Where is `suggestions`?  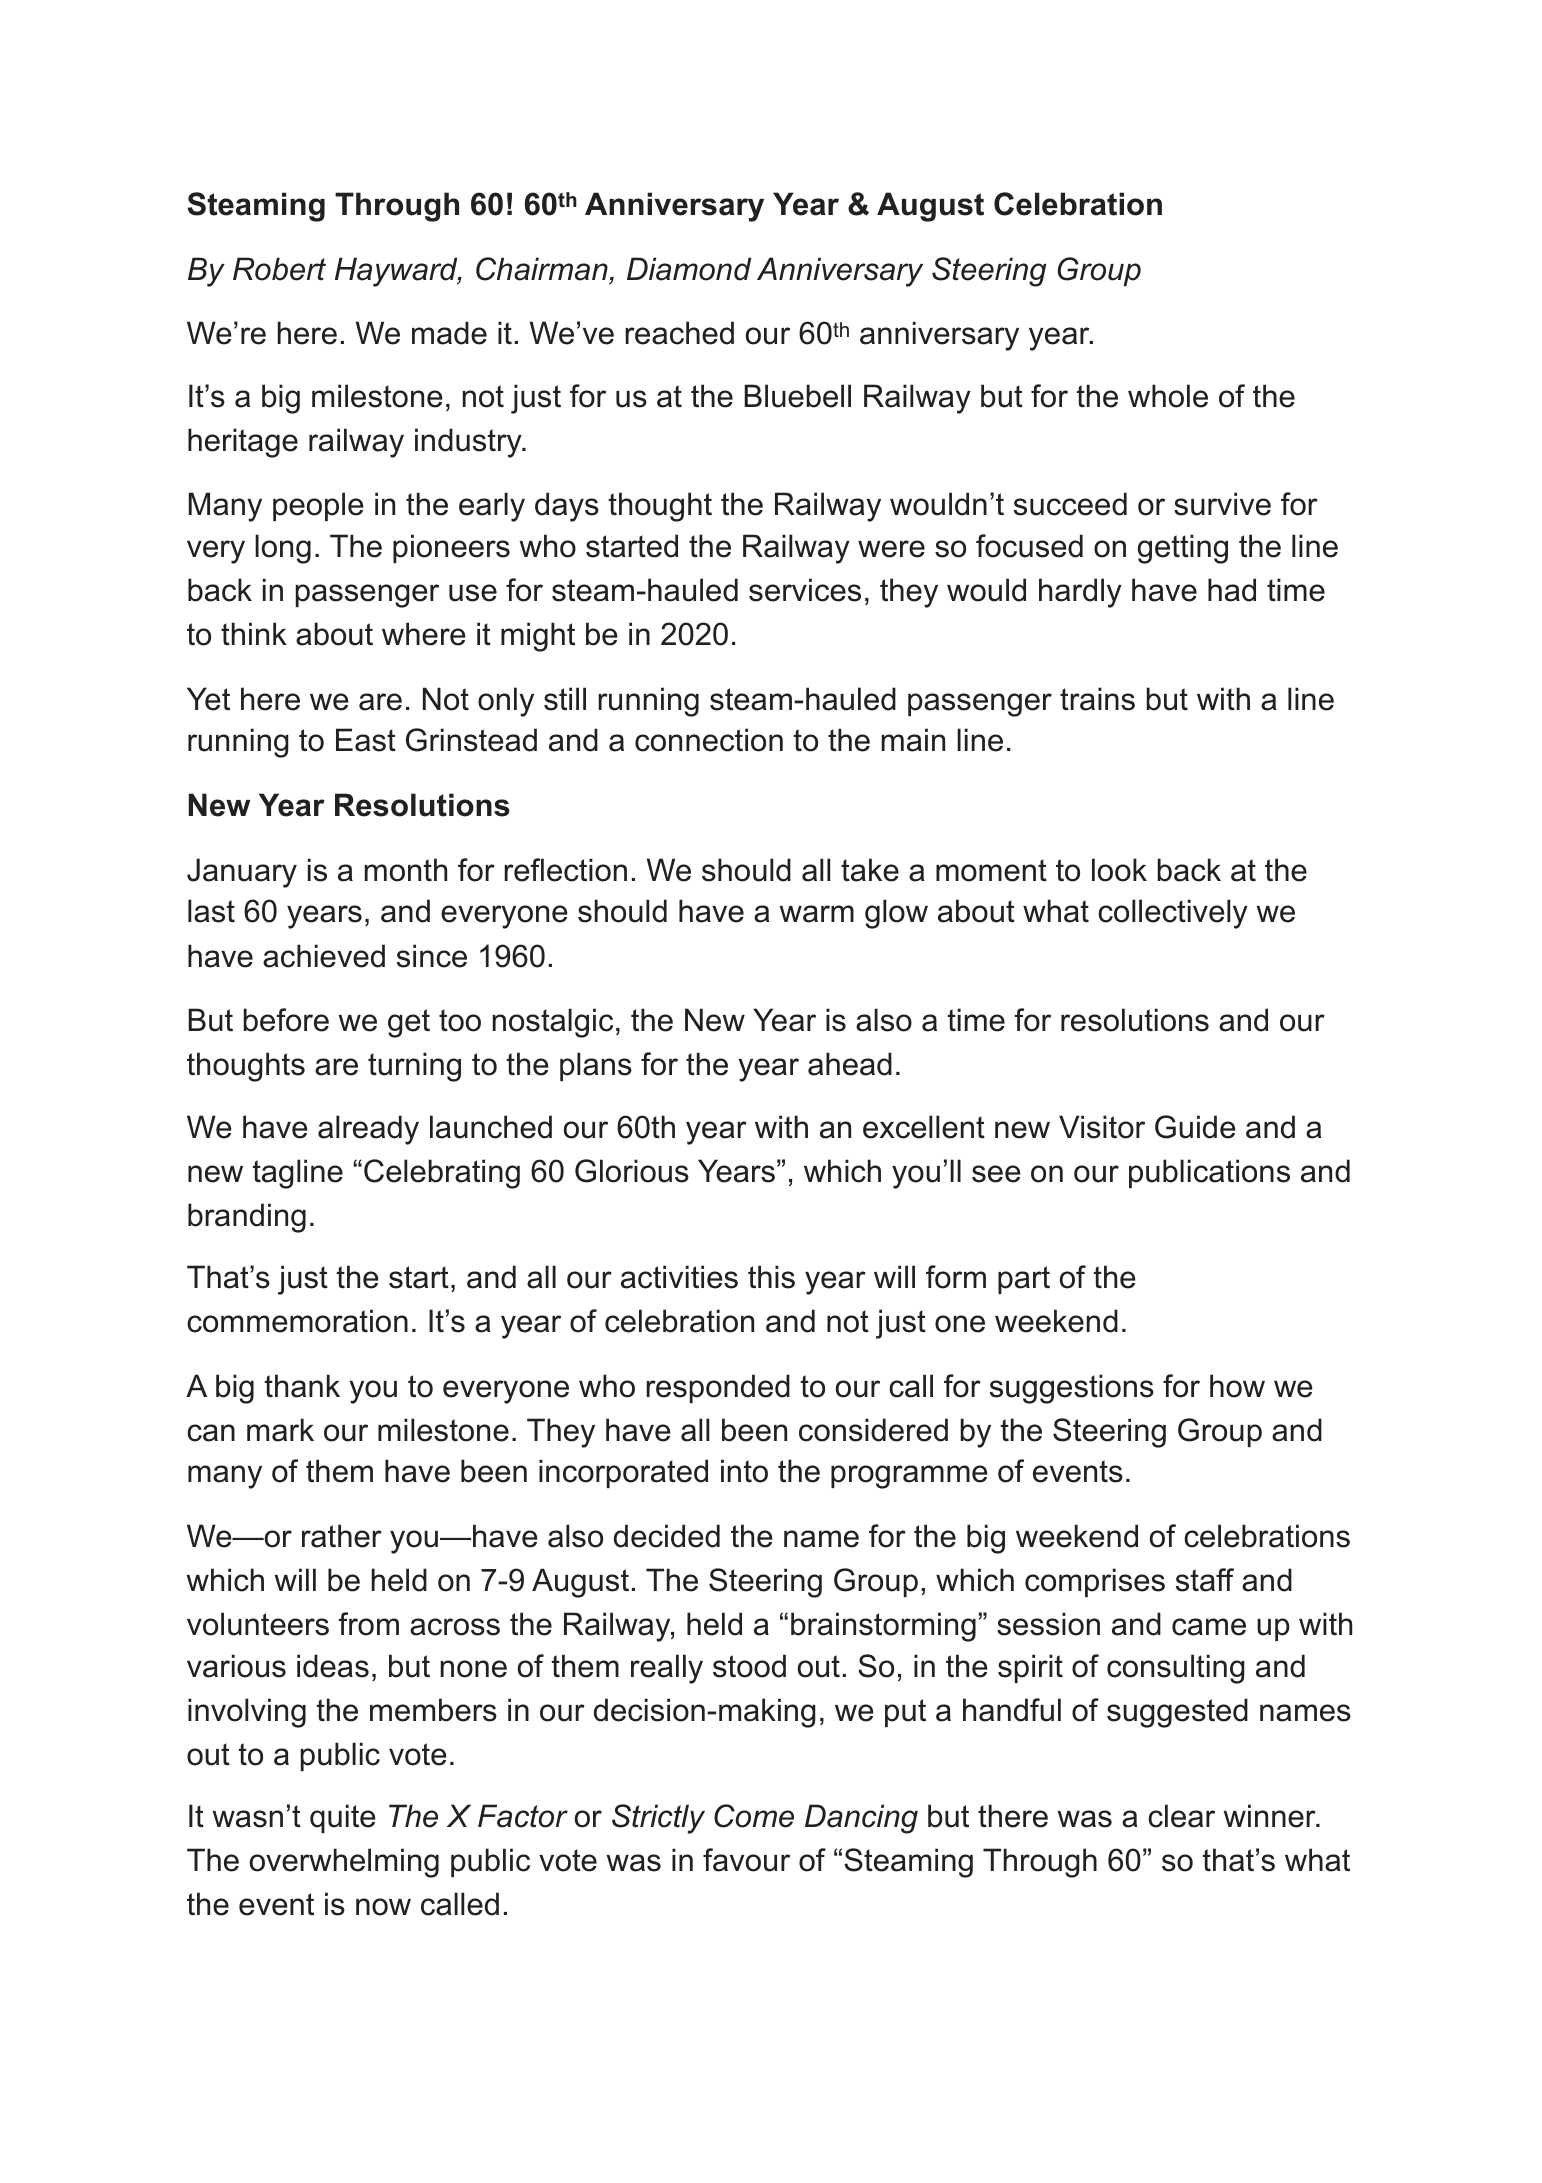
suggestions is located at coordinates (1072, 1389).
